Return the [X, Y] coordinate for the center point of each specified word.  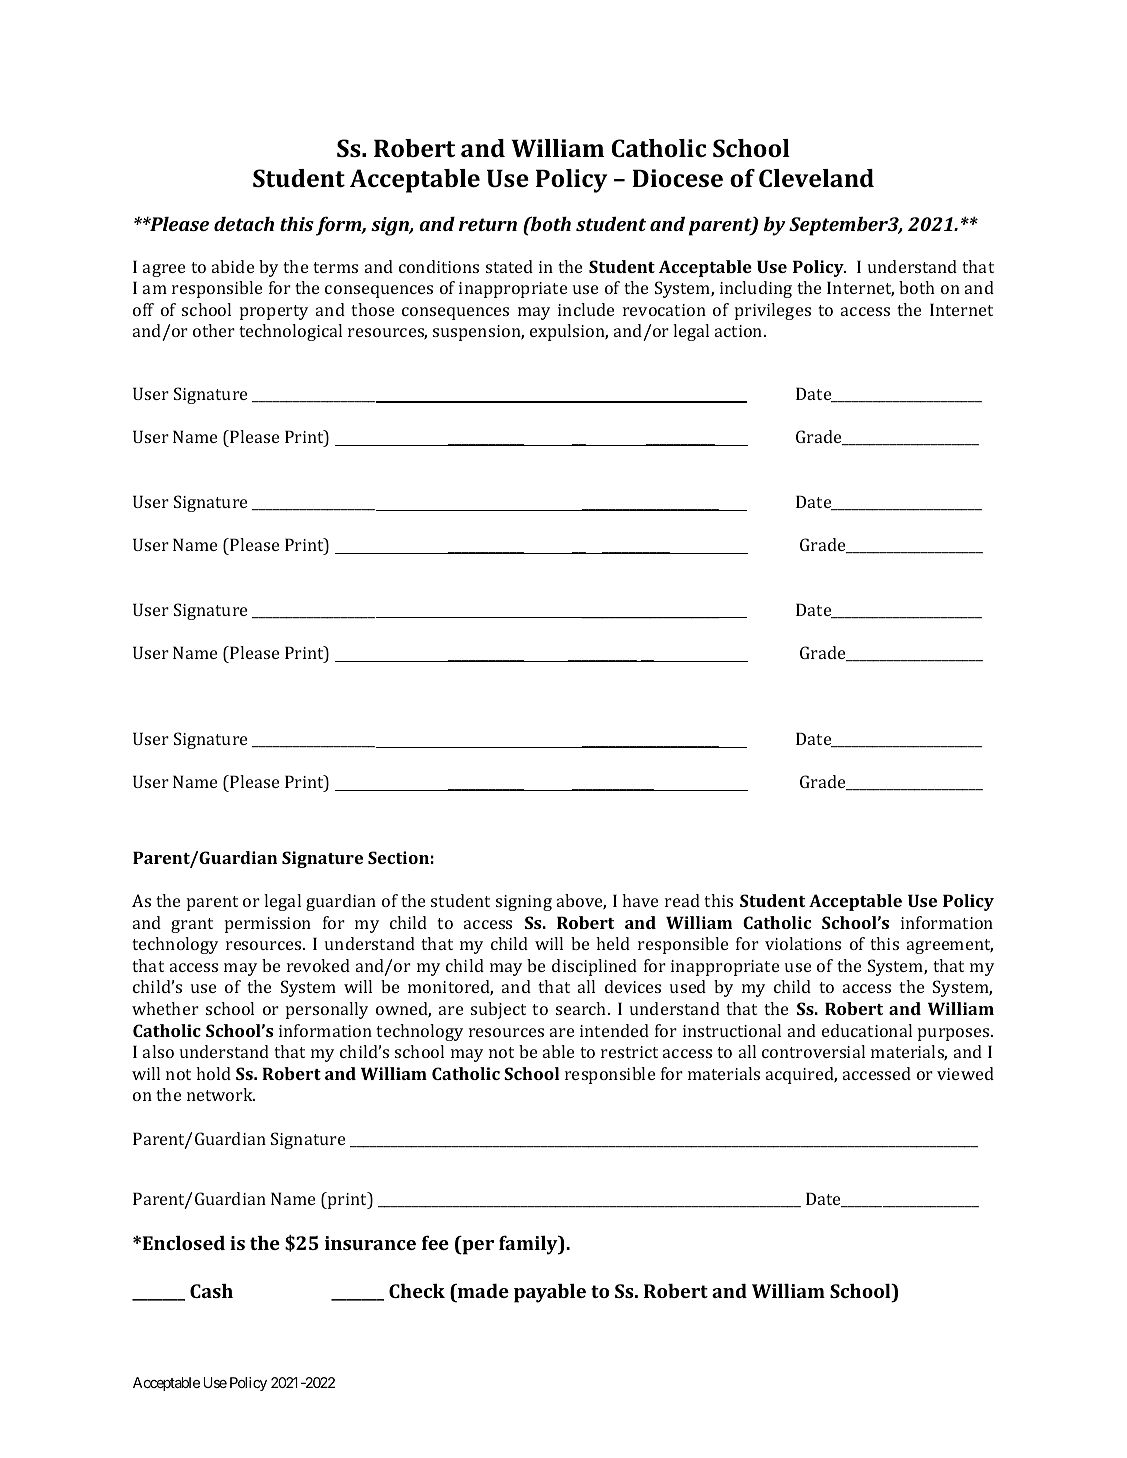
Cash [211, 1290]
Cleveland [816, 178]
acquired [801, 1075]
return [488, 224]
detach [244, 223]
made [482, 1290]
